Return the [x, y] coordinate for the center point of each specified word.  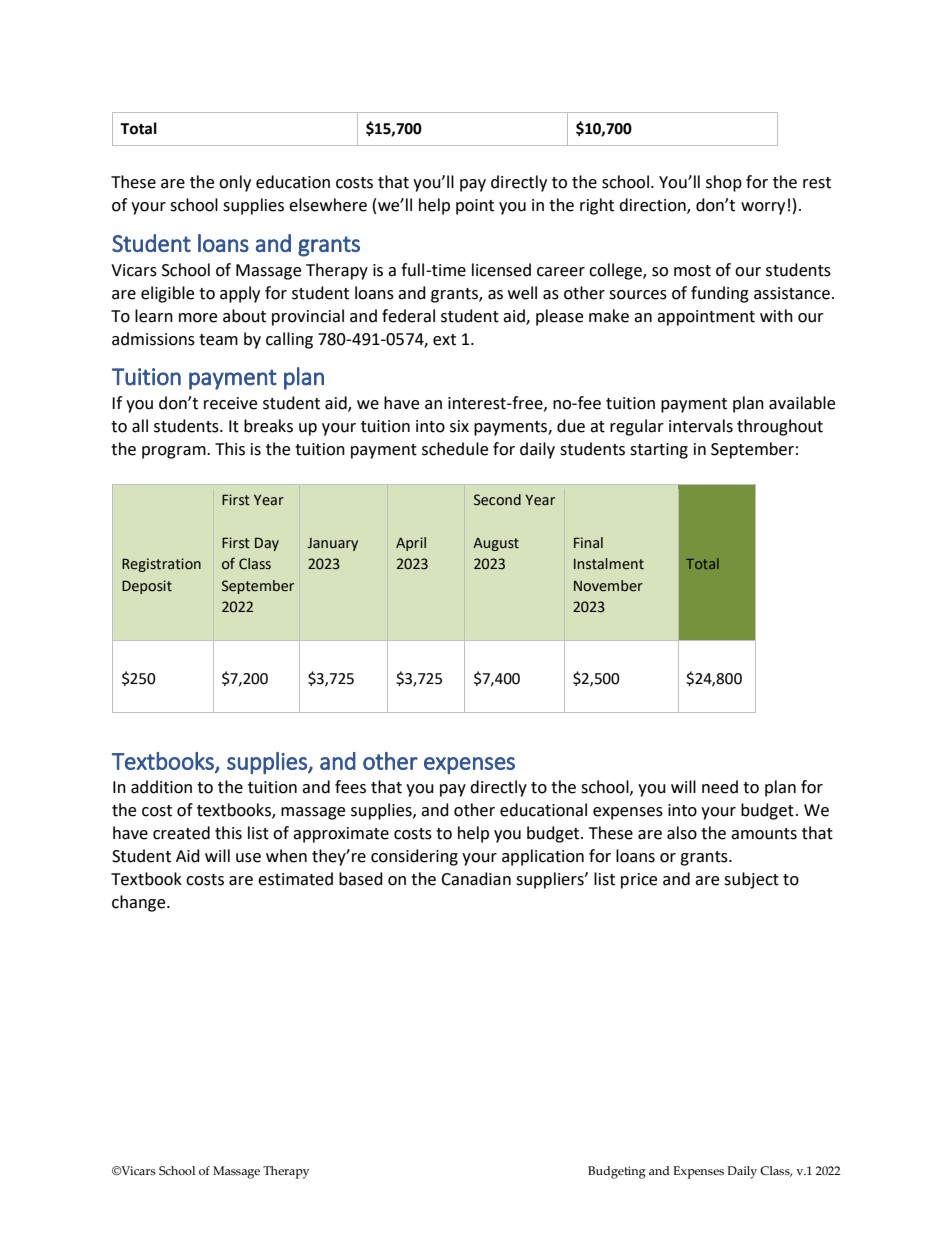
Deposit [147, 587]
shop [724, 183]
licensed [501, 270]
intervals [701, 426]
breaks [268, 426]
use [248, 858]
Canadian [476, 879]
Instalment [609, 564]
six [459, 426]
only [235, 183]
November [608, 586]
